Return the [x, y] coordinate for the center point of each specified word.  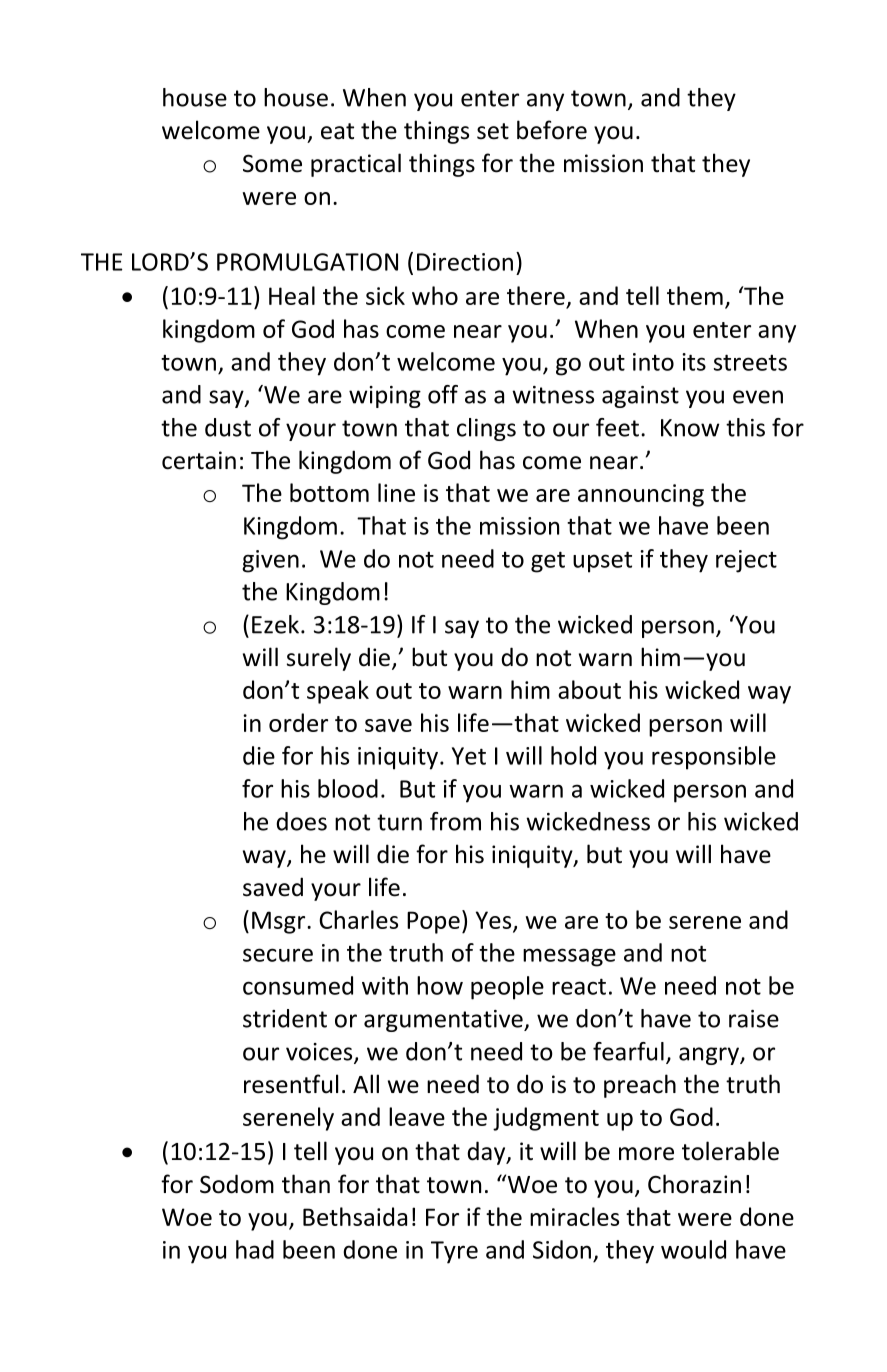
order [298, 722]
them [695, 295]
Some [272, 163]
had [255, 1249]
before [552, 130]
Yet [469, 756]
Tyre [454, 1252]
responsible [714, 758]
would [693, 1249]
